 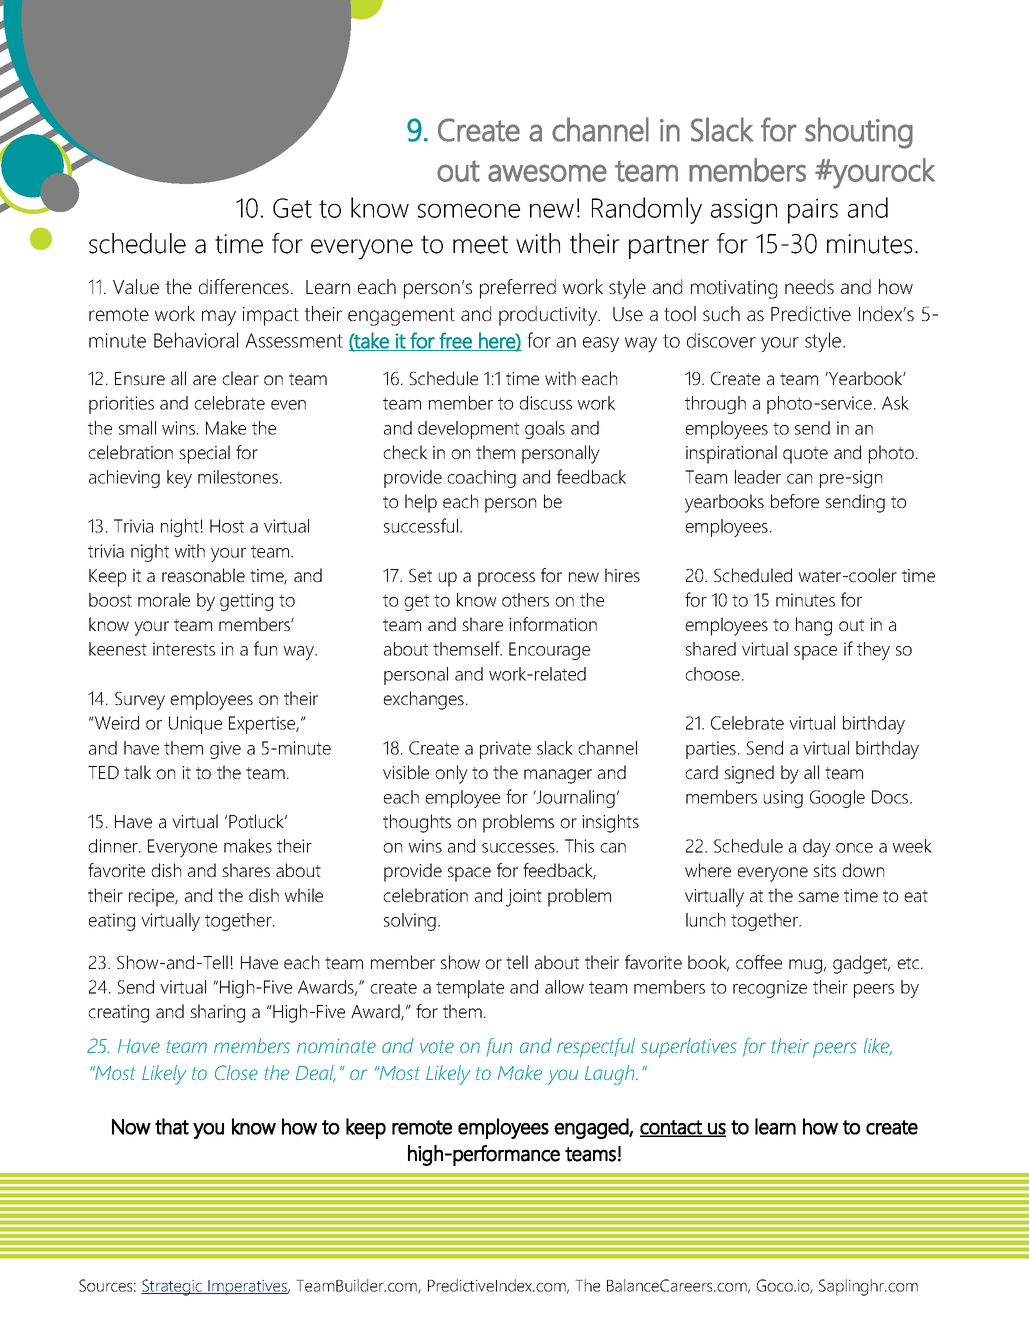 I want to click on pairs, so click(x=813, y=211).
